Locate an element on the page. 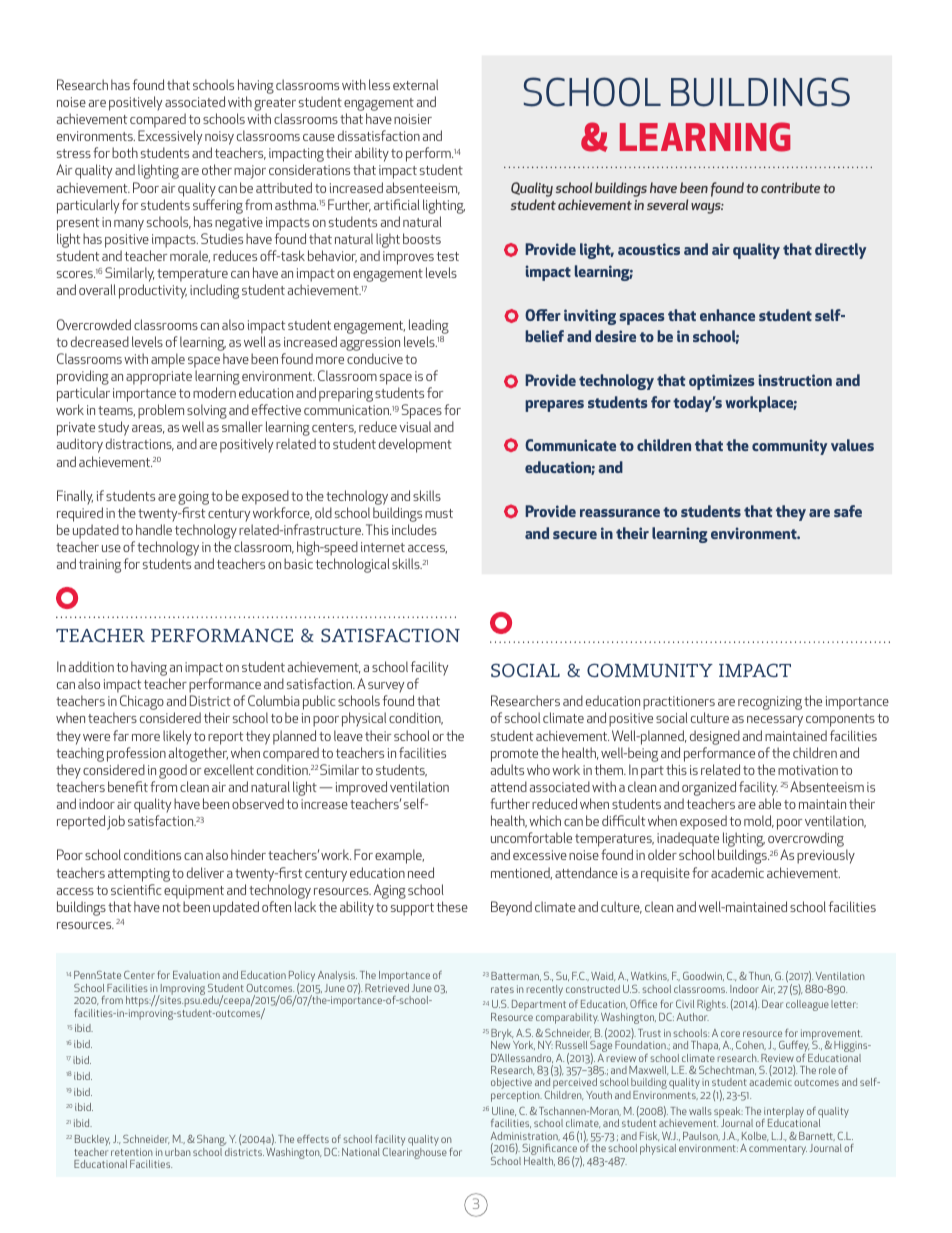 This page has height=1233, width=952. instruction is located at coordinates (795, 380).
